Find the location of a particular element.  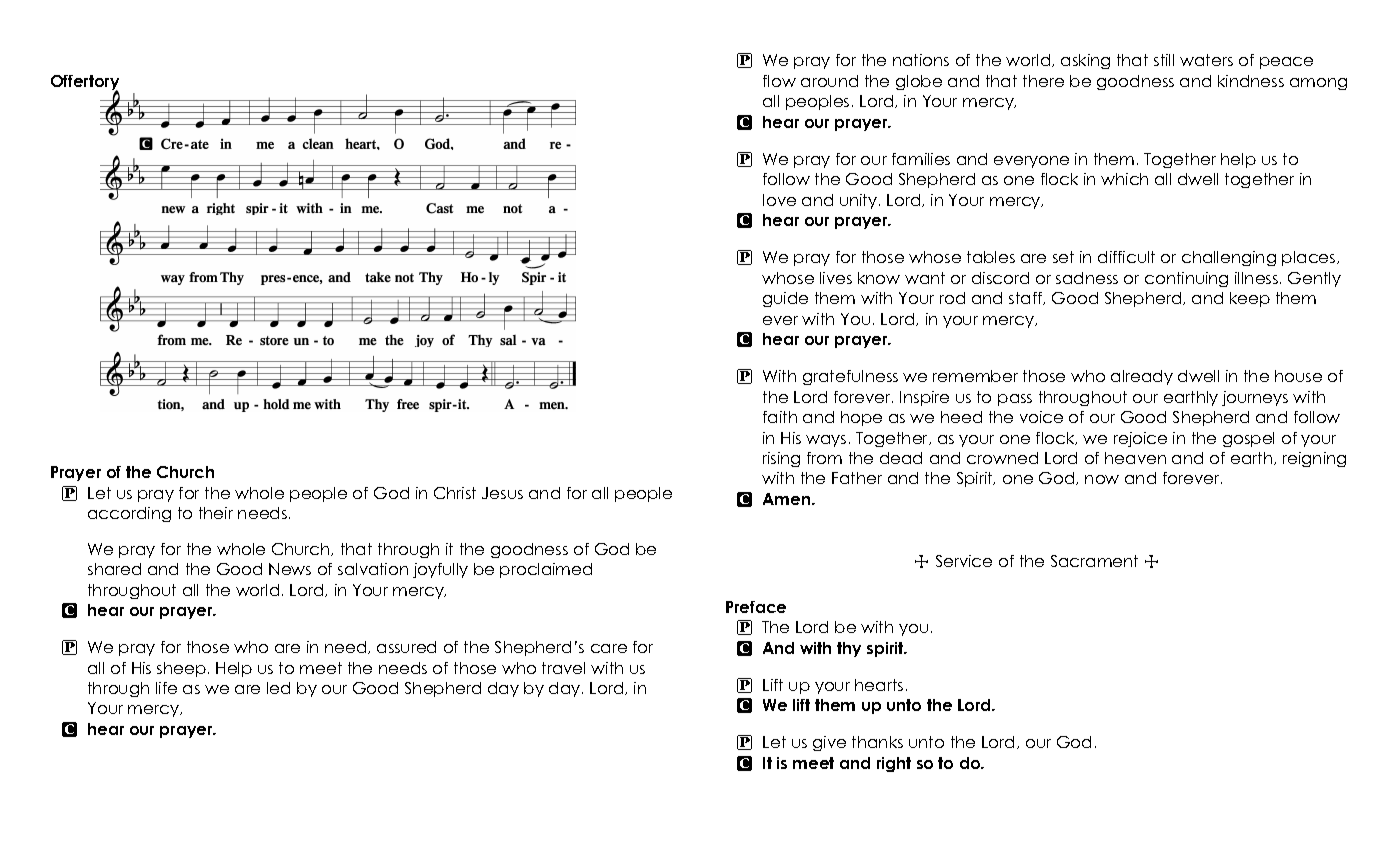

lives is located at coordinates (836, 278).
